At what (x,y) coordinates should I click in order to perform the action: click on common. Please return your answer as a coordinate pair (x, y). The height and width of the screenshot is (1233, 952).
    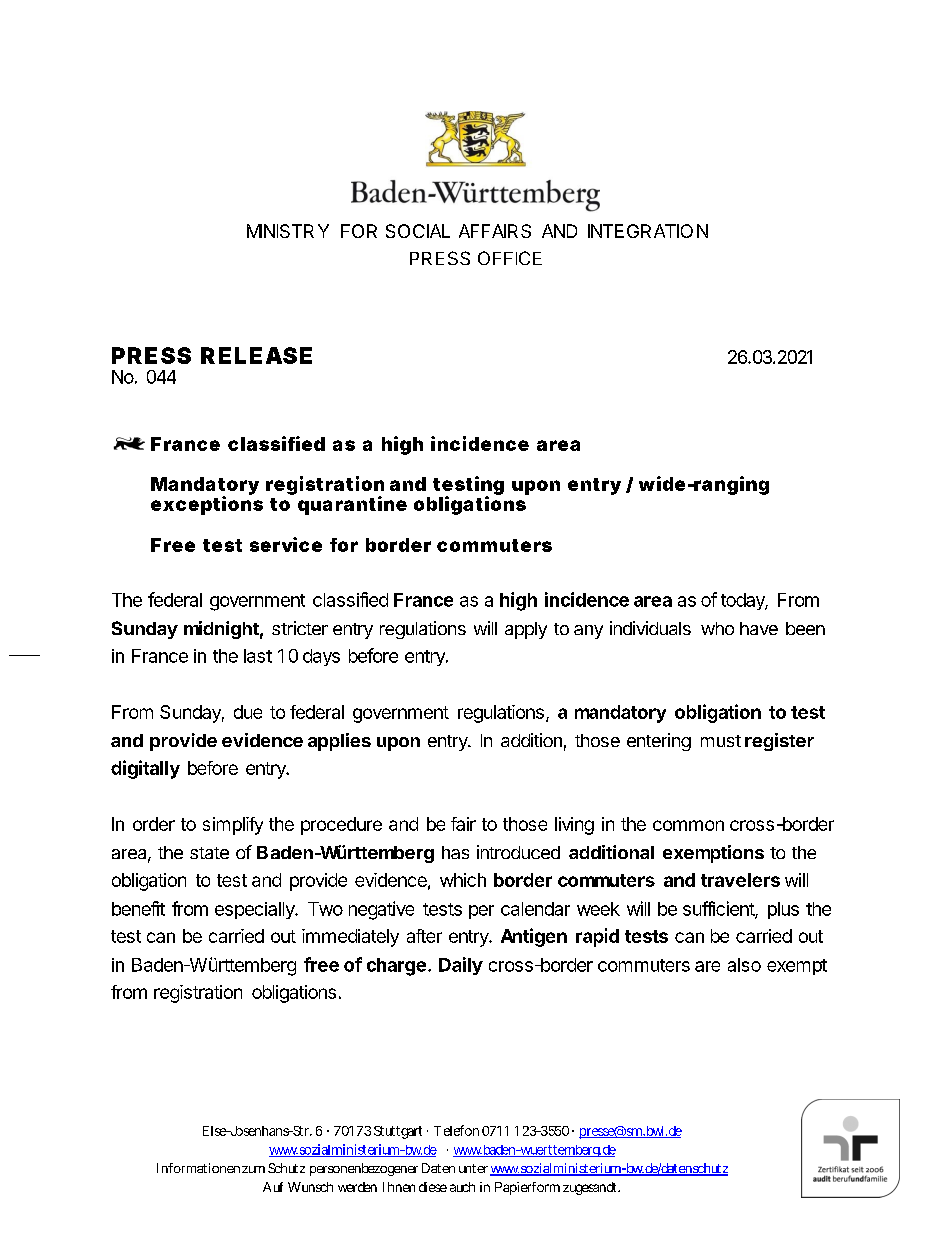
    Looking at the image, I should click on (688, 825).
